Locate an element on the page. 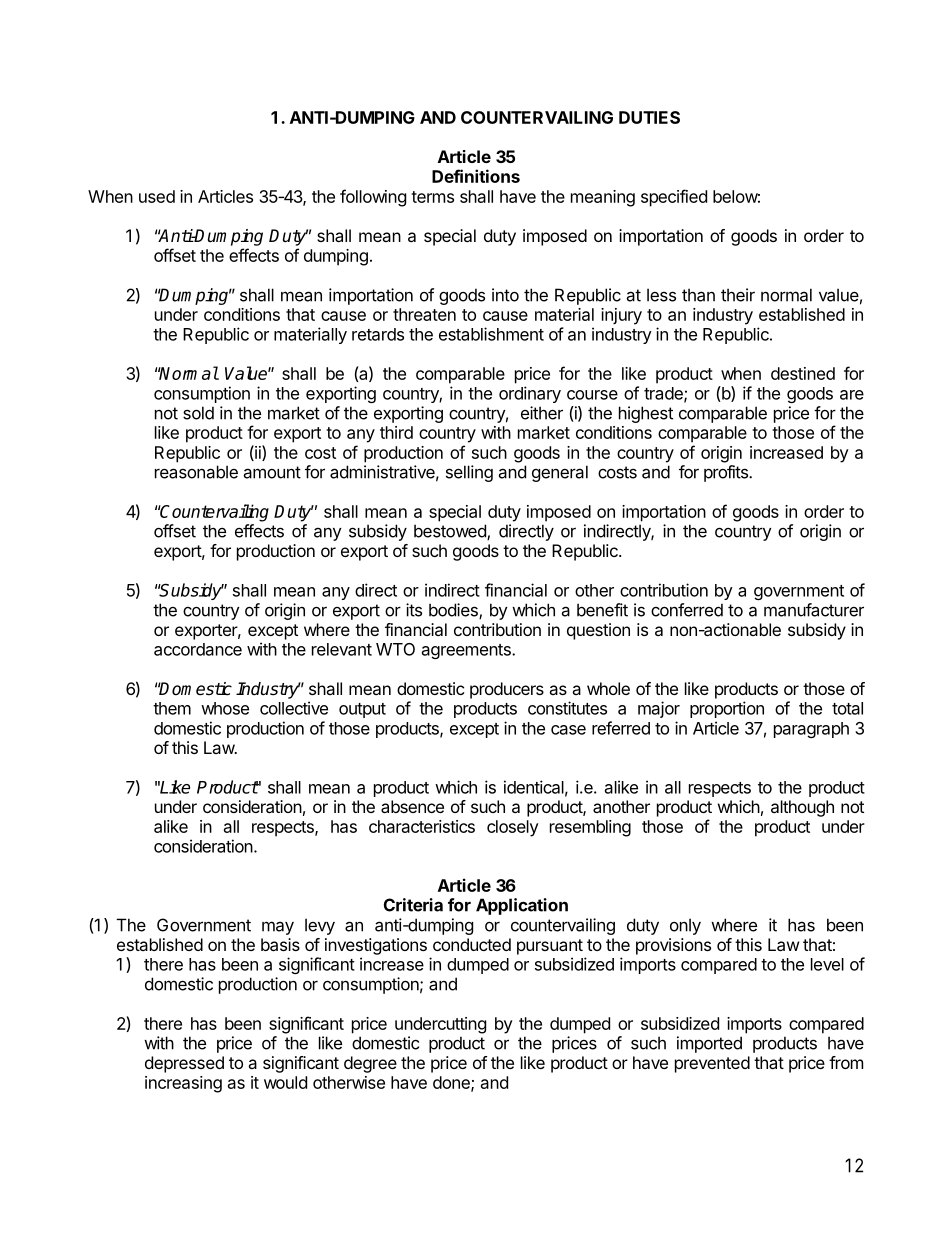  depressed is located at coordinates (184, 1064).
